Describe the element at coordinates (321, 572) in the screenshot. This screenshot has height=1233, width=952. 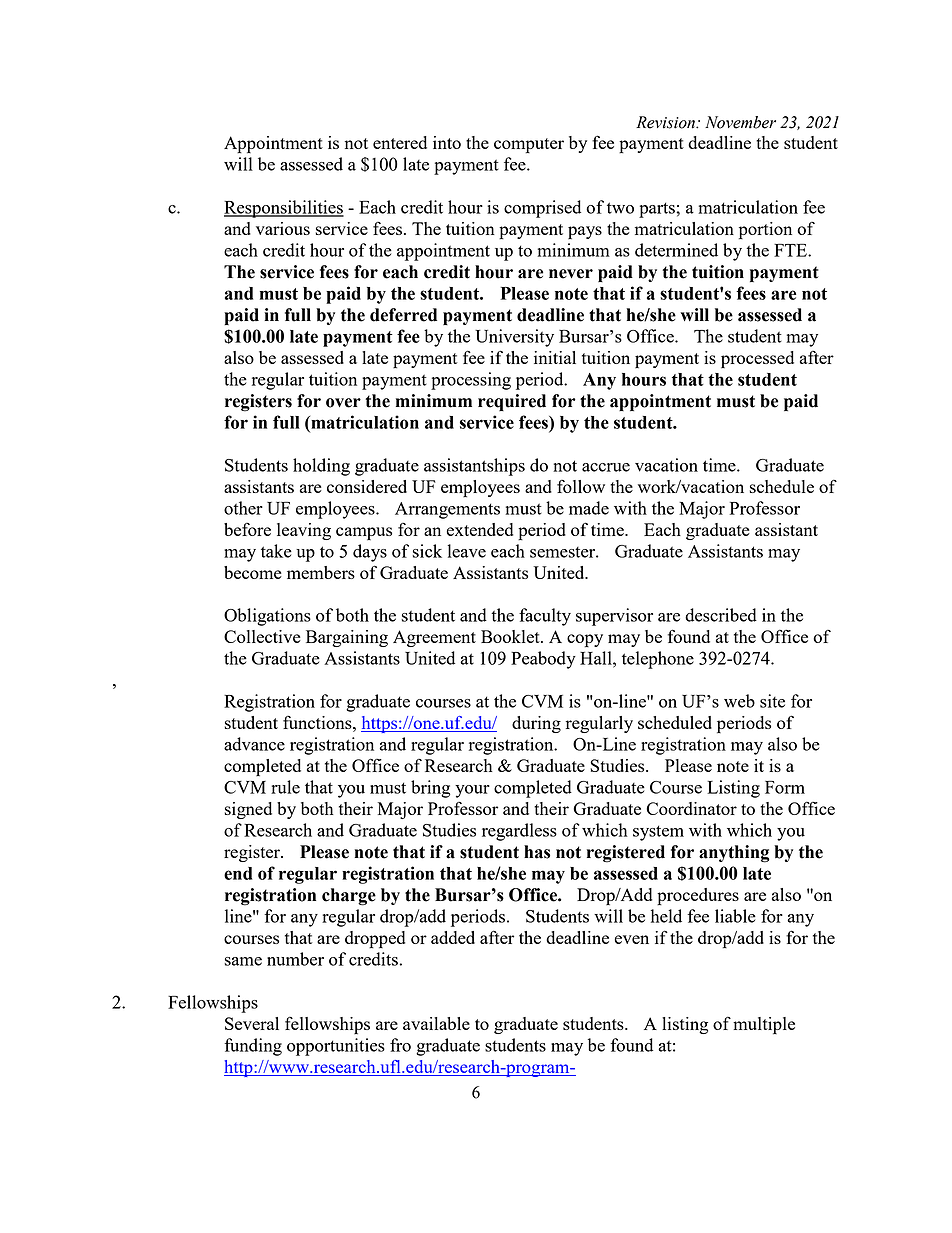
I see `members` at that location.
